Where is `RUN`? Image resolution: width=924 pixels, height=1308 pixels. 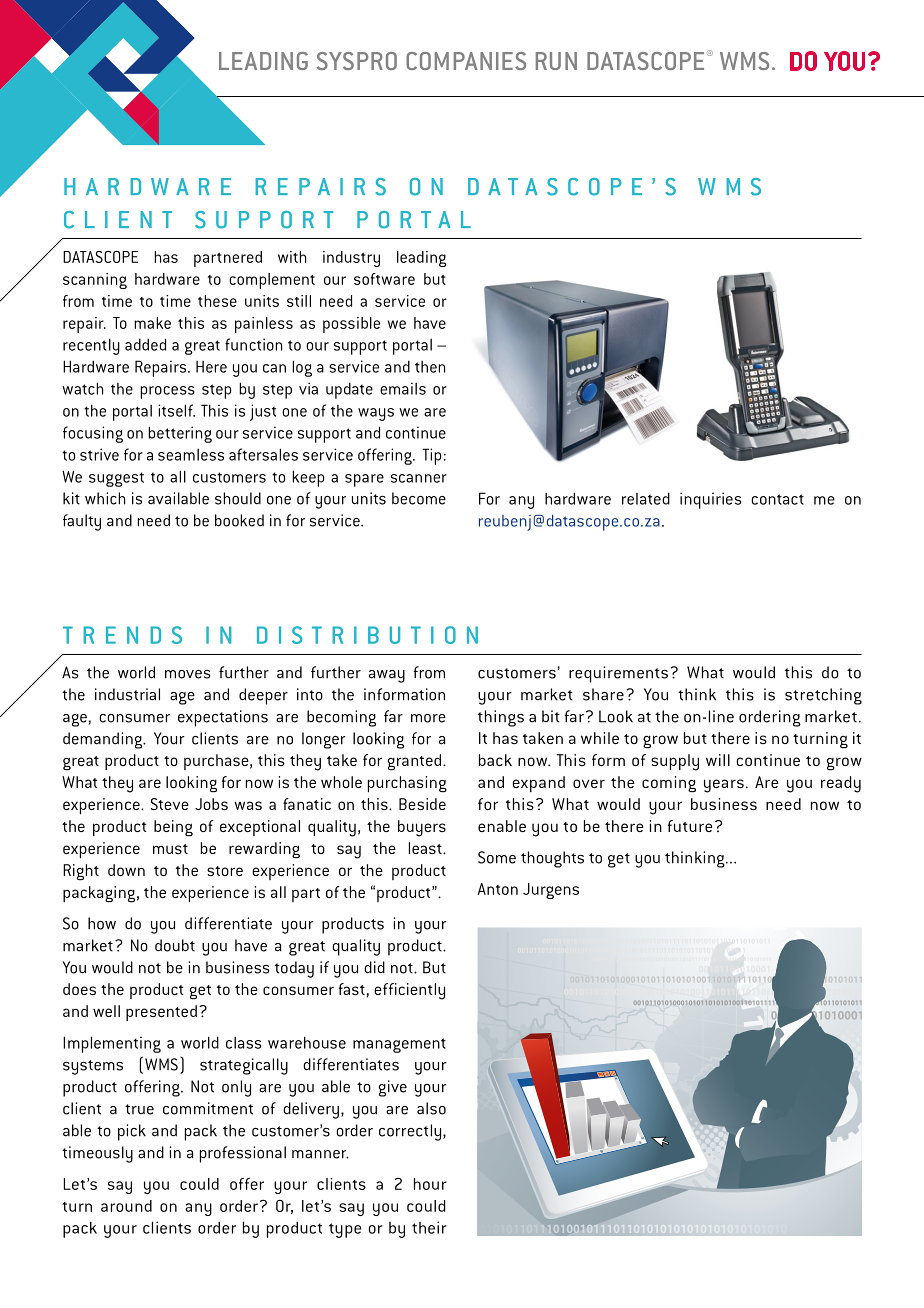
RUN is located at coordinates (556, 61).
